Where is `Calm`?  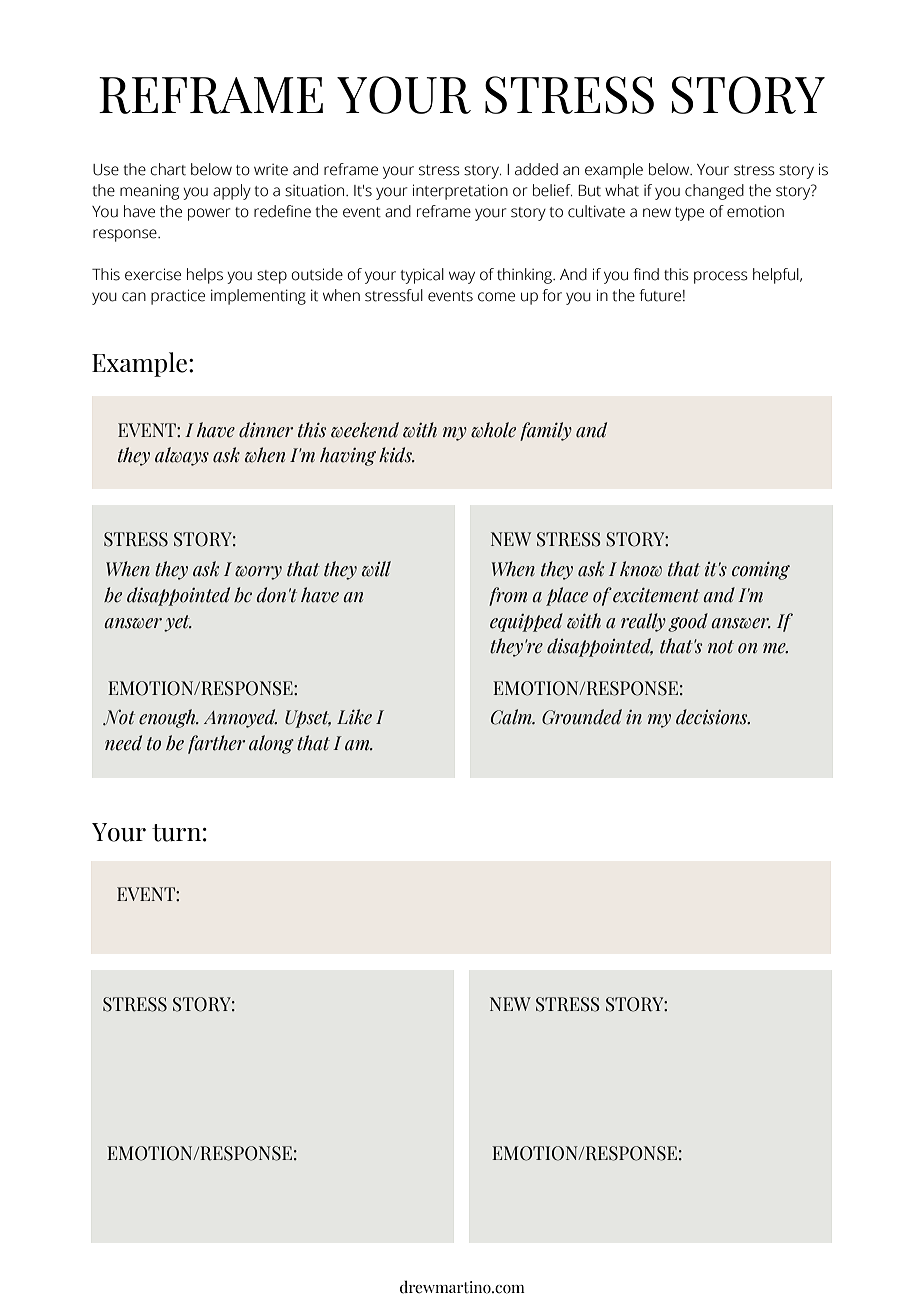 Calm is located at coordinates (512, 717).
